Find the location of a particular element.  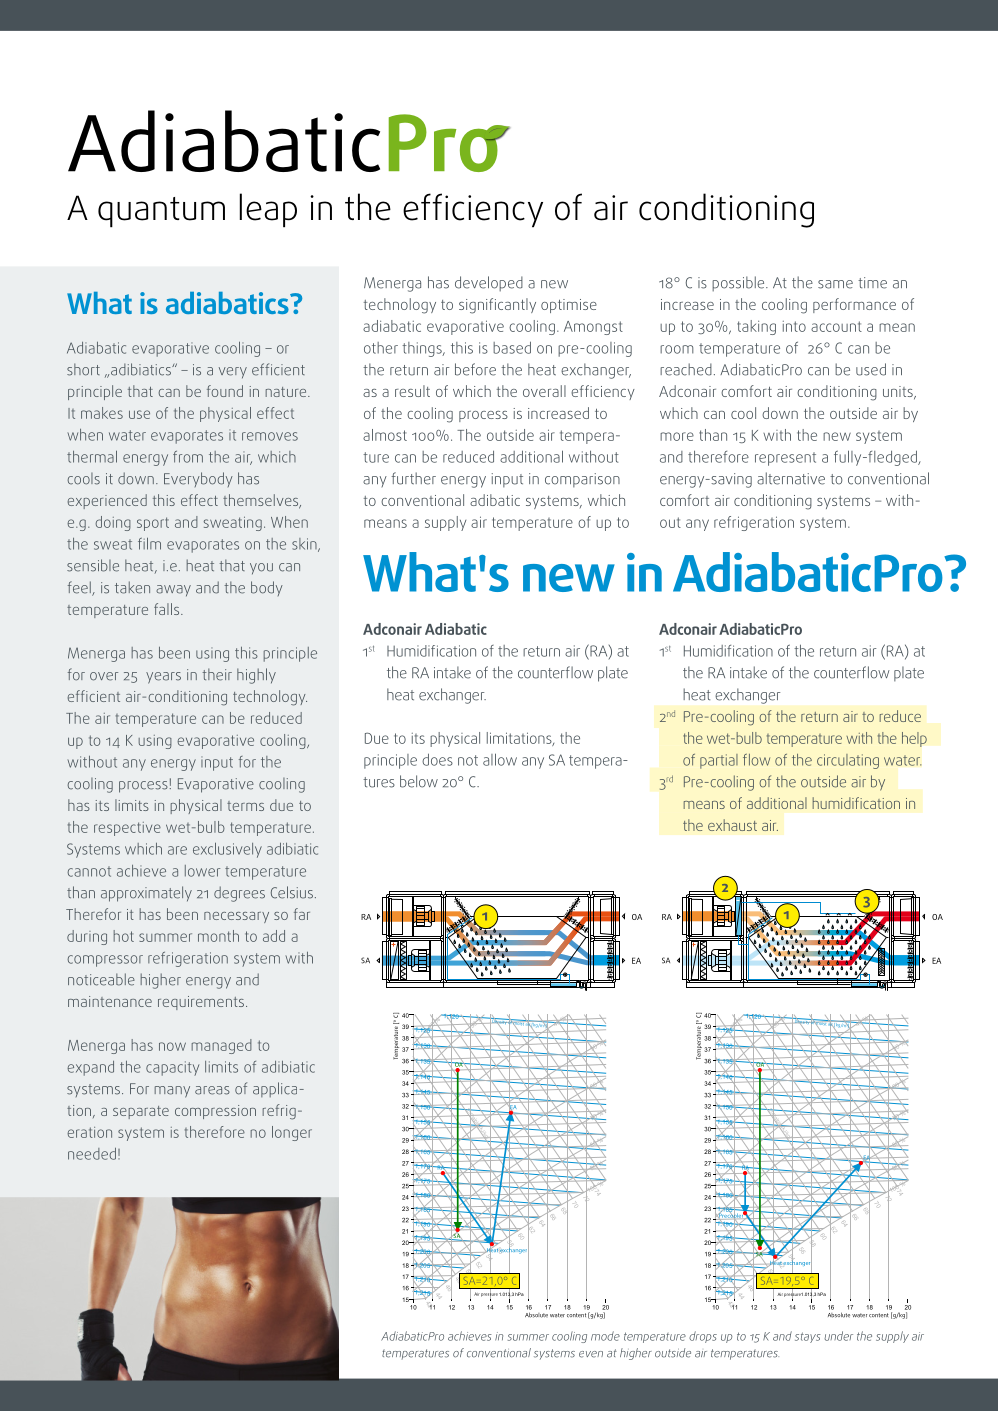

needed is located at coordinates (92, 1154).
